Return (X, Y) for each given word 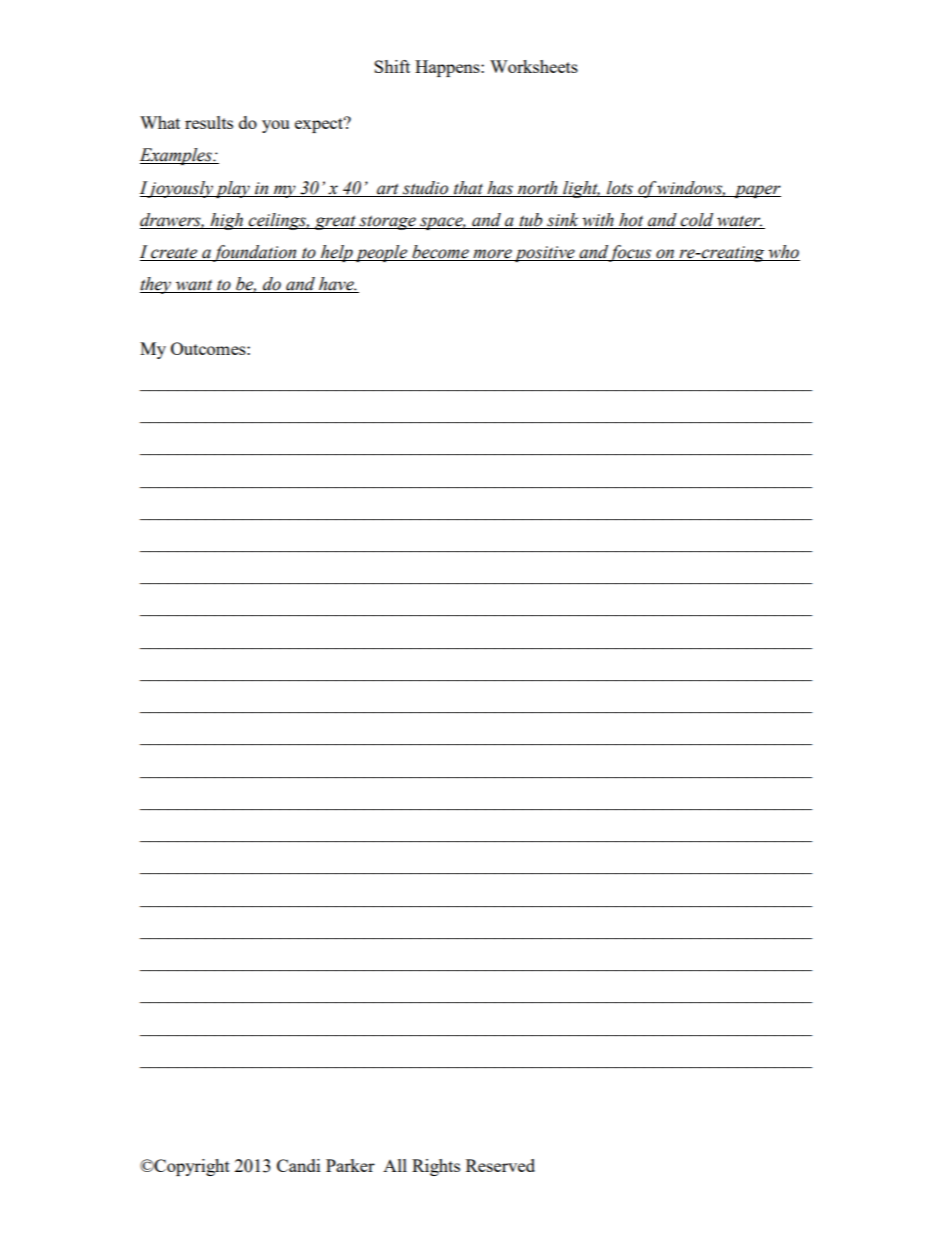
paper (756, 191)
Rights (436, 1167)
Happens (448, 68)
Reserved (500, 1165)
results (209, 122)
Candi (298, 1165)
